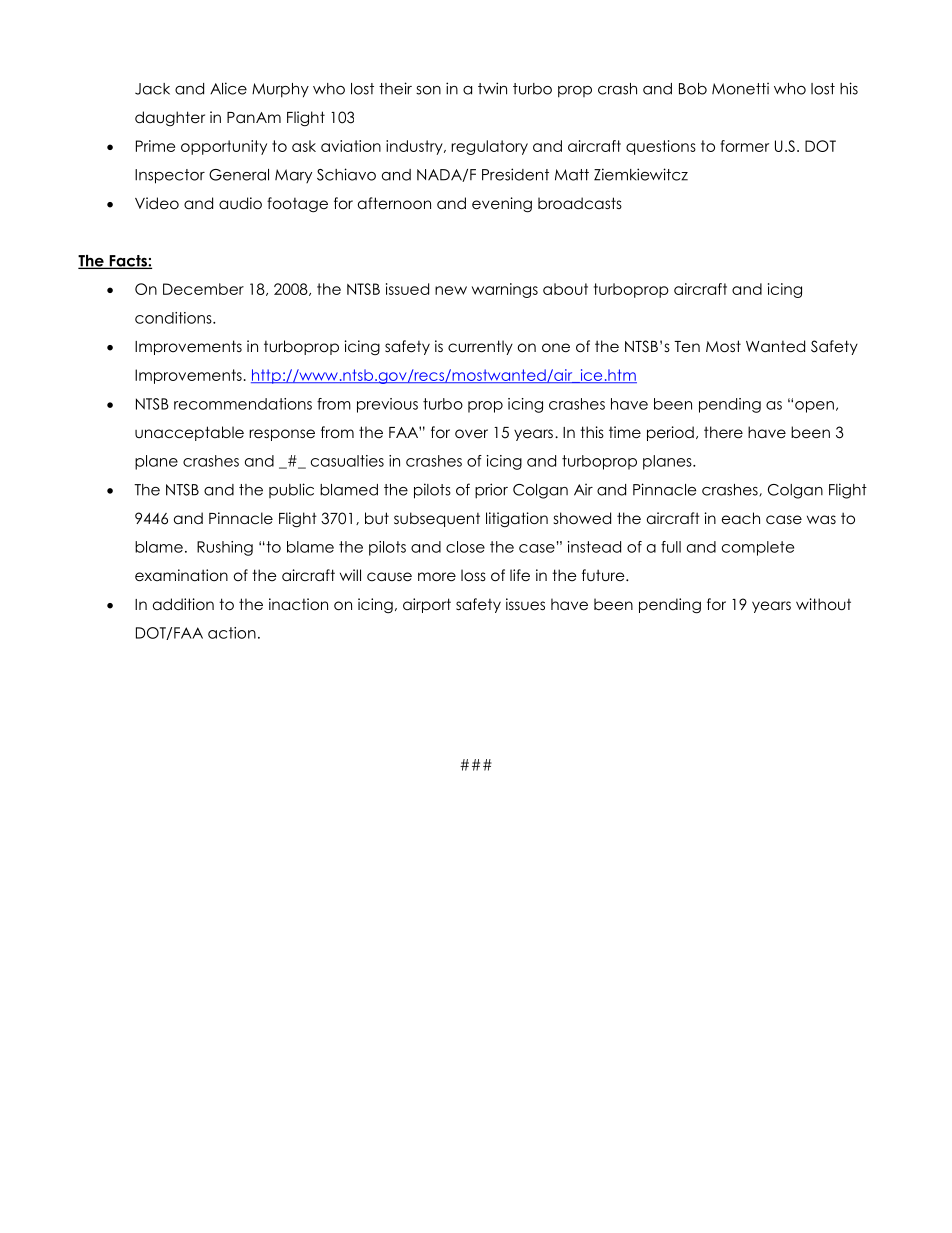 This page has height=1233, width=952. Describe the element at coordinates (492, 88) in the page. I see `twin` at that location.
